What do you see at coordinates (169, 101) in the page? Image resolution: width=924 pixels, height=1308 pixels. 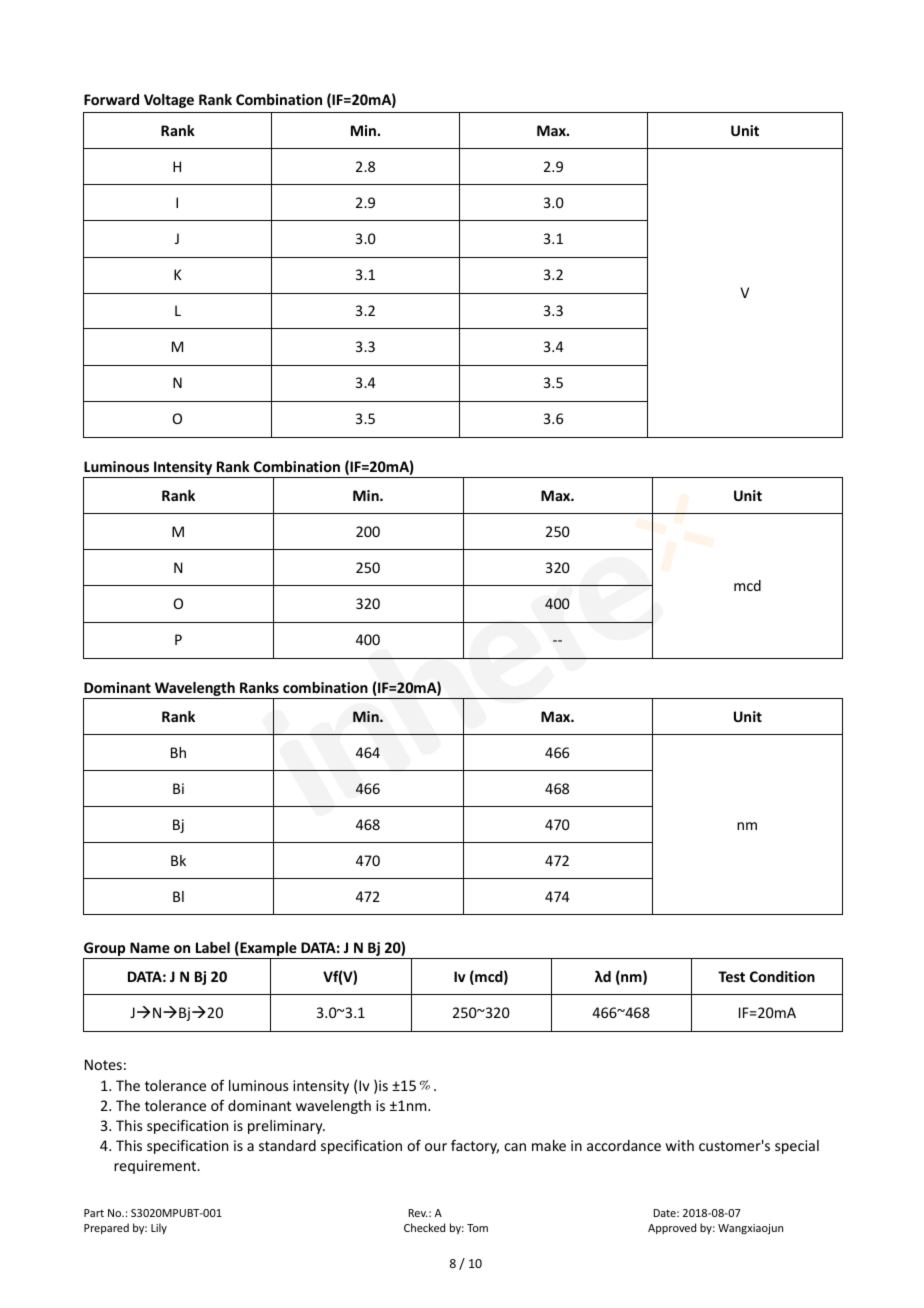 I see `Voltage` at bounding box center [169, 101].
